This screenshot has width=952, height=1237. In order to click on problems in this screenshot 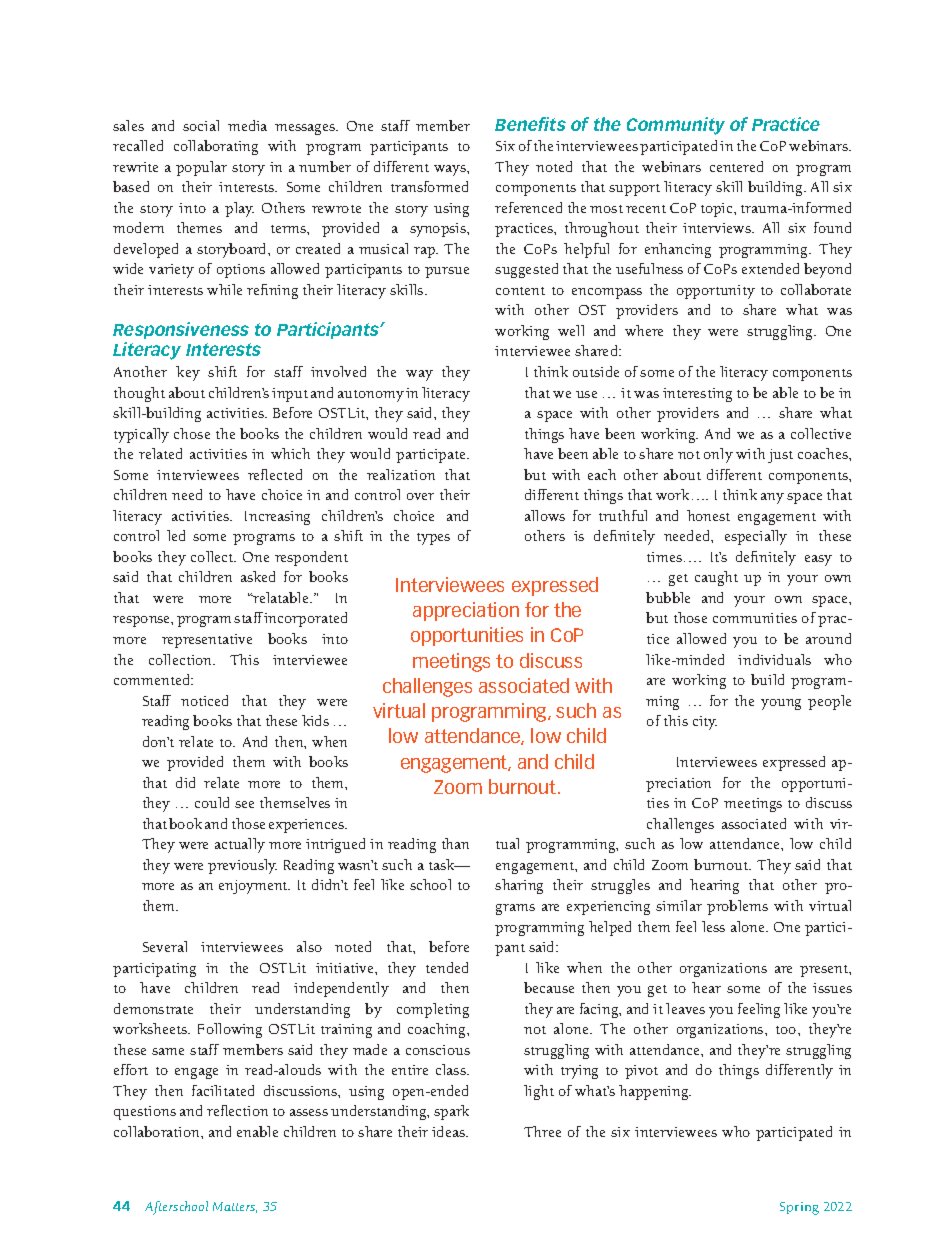, I will do `click(737, 907)`.
